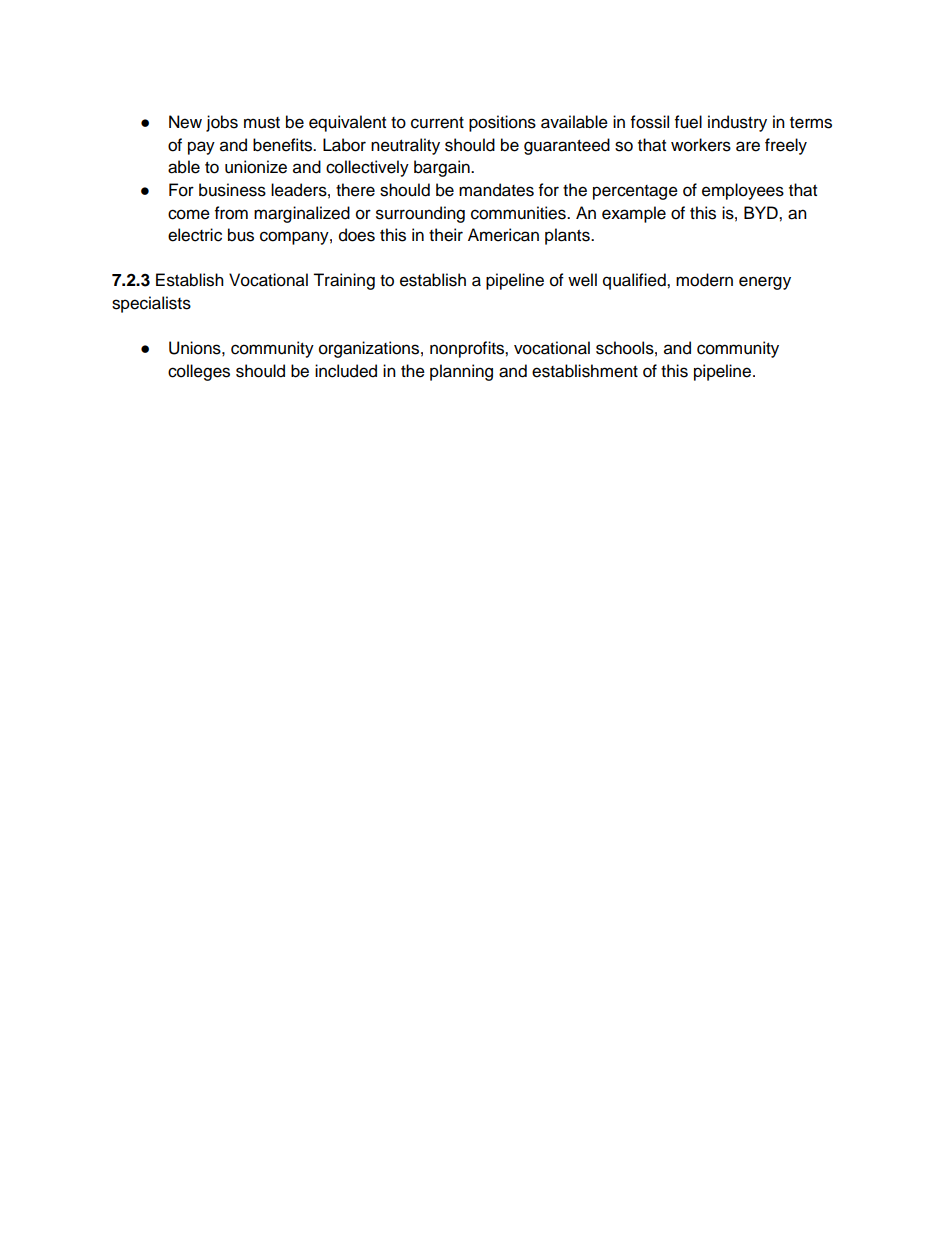  I want to click on employees, so click(743, 191).
